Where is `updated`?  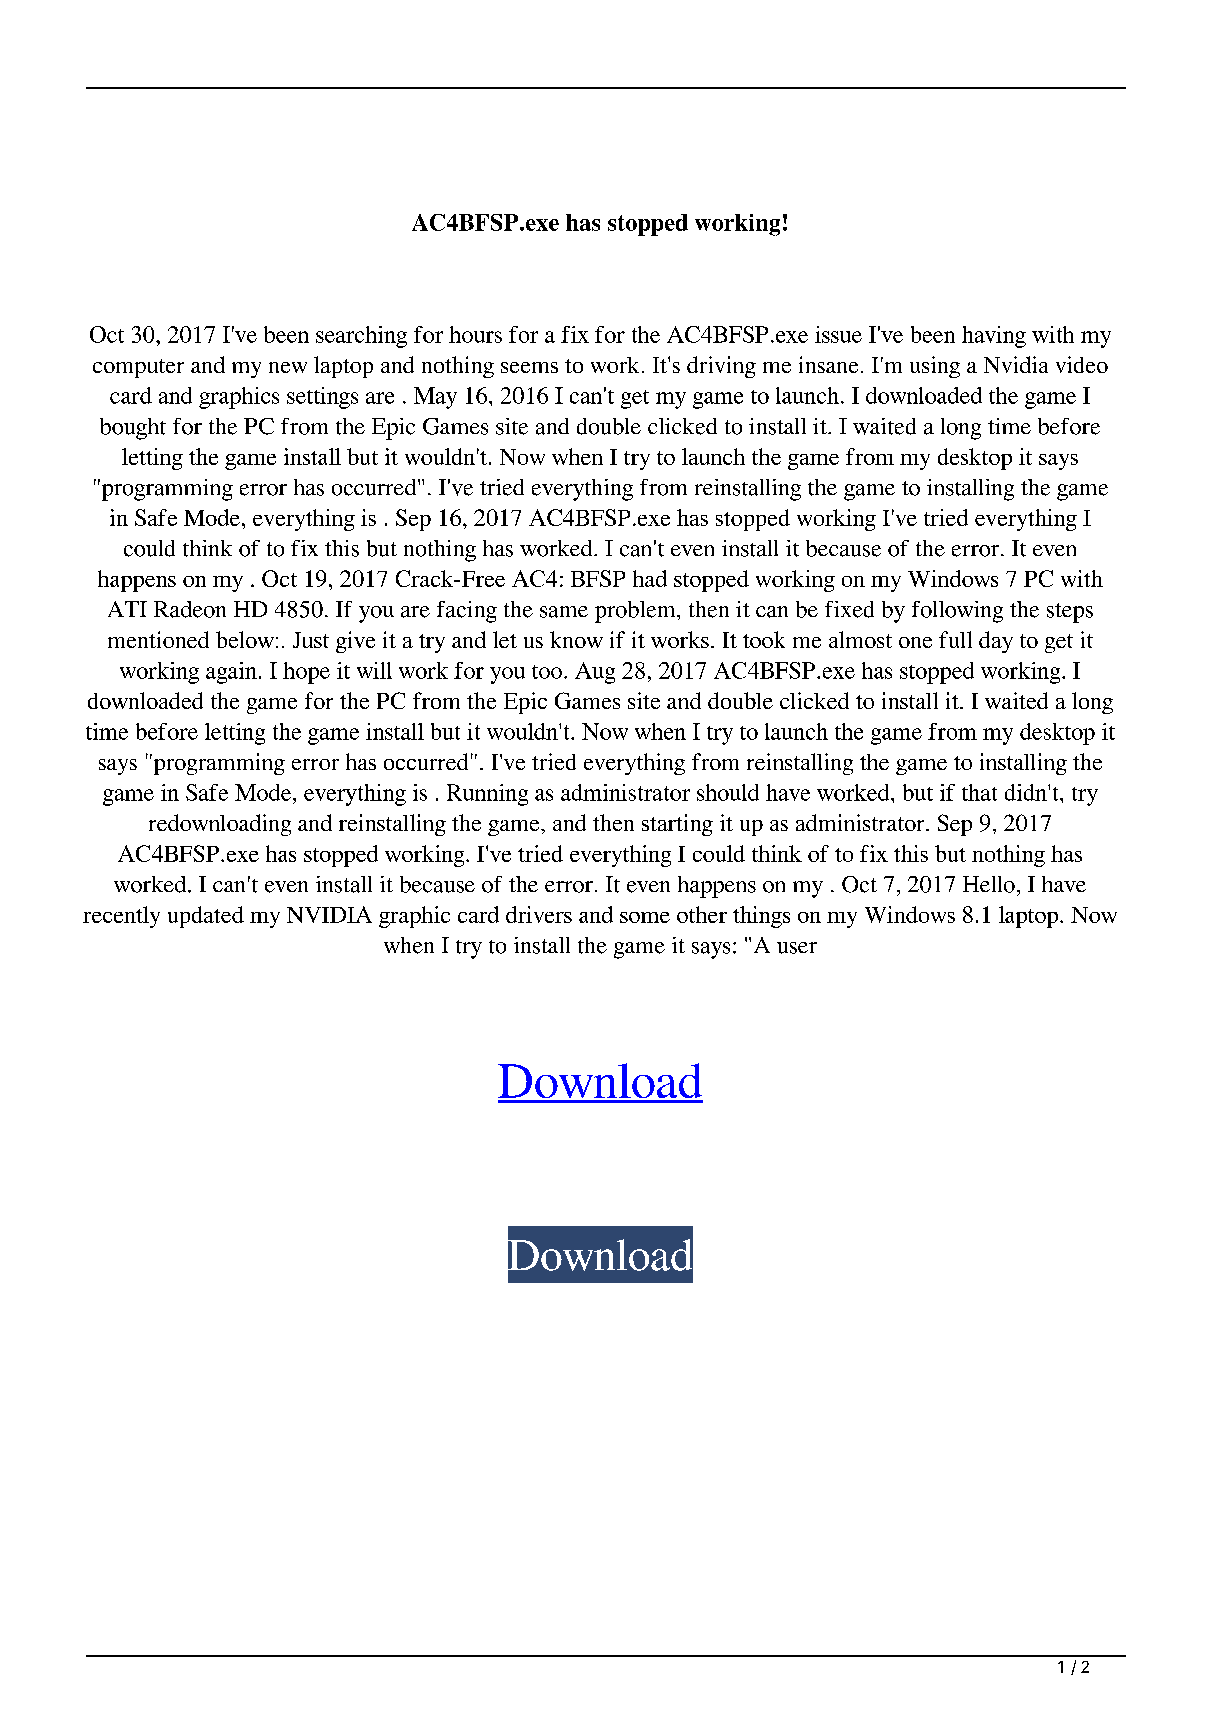 updated is located at coordinates (206, 917).
